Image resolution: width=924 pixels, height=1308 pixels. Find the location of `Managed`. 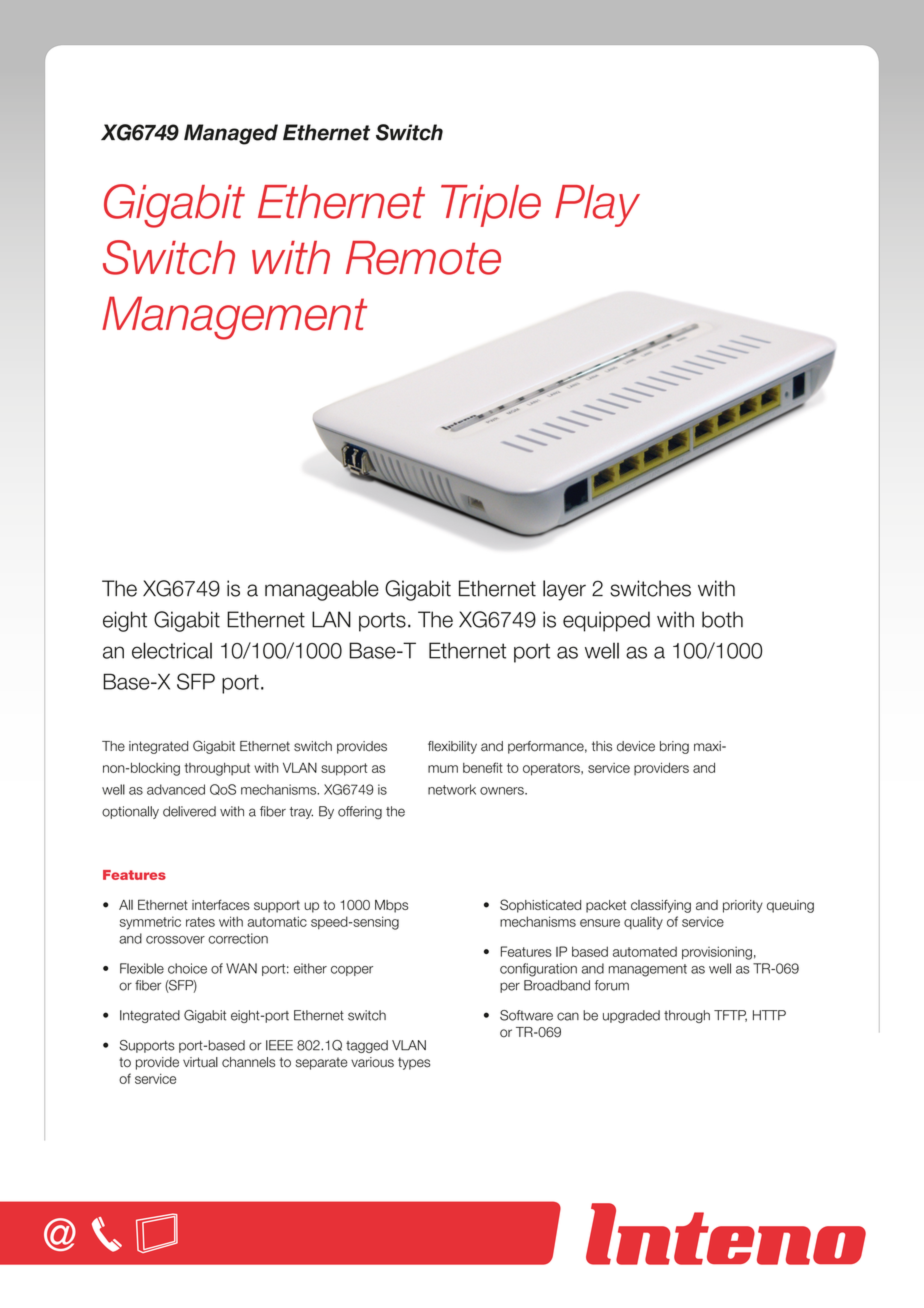

Managed is located at coordinates (231, 134).
